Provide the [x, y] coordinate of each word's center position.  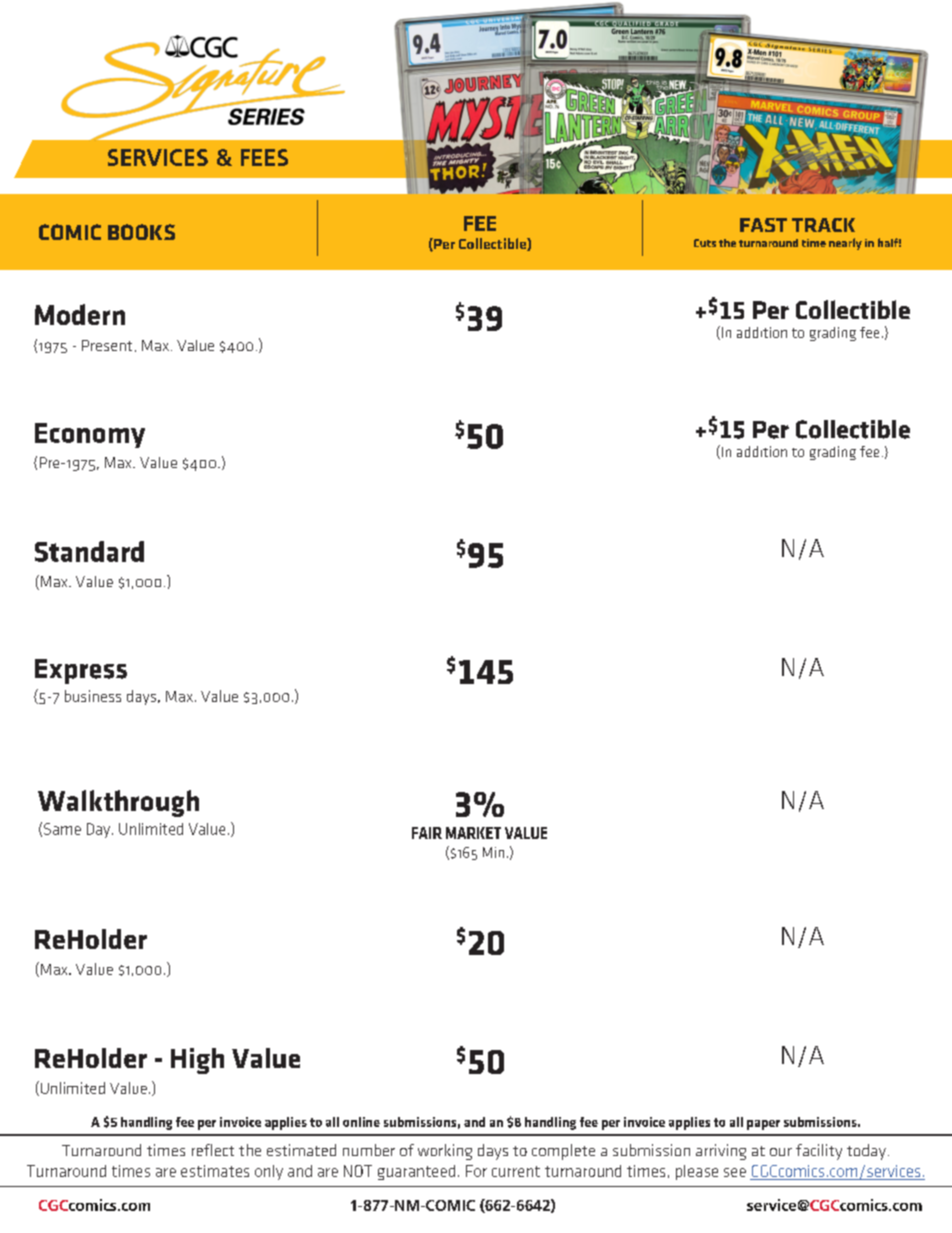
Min [493, 852]
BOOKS [141, 232]
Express [81, 671]
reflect [213, 1150]
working [445, 1152]
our [781, 1152]
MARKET [473, 833]
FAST [763, 225]
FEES [264, 157]
